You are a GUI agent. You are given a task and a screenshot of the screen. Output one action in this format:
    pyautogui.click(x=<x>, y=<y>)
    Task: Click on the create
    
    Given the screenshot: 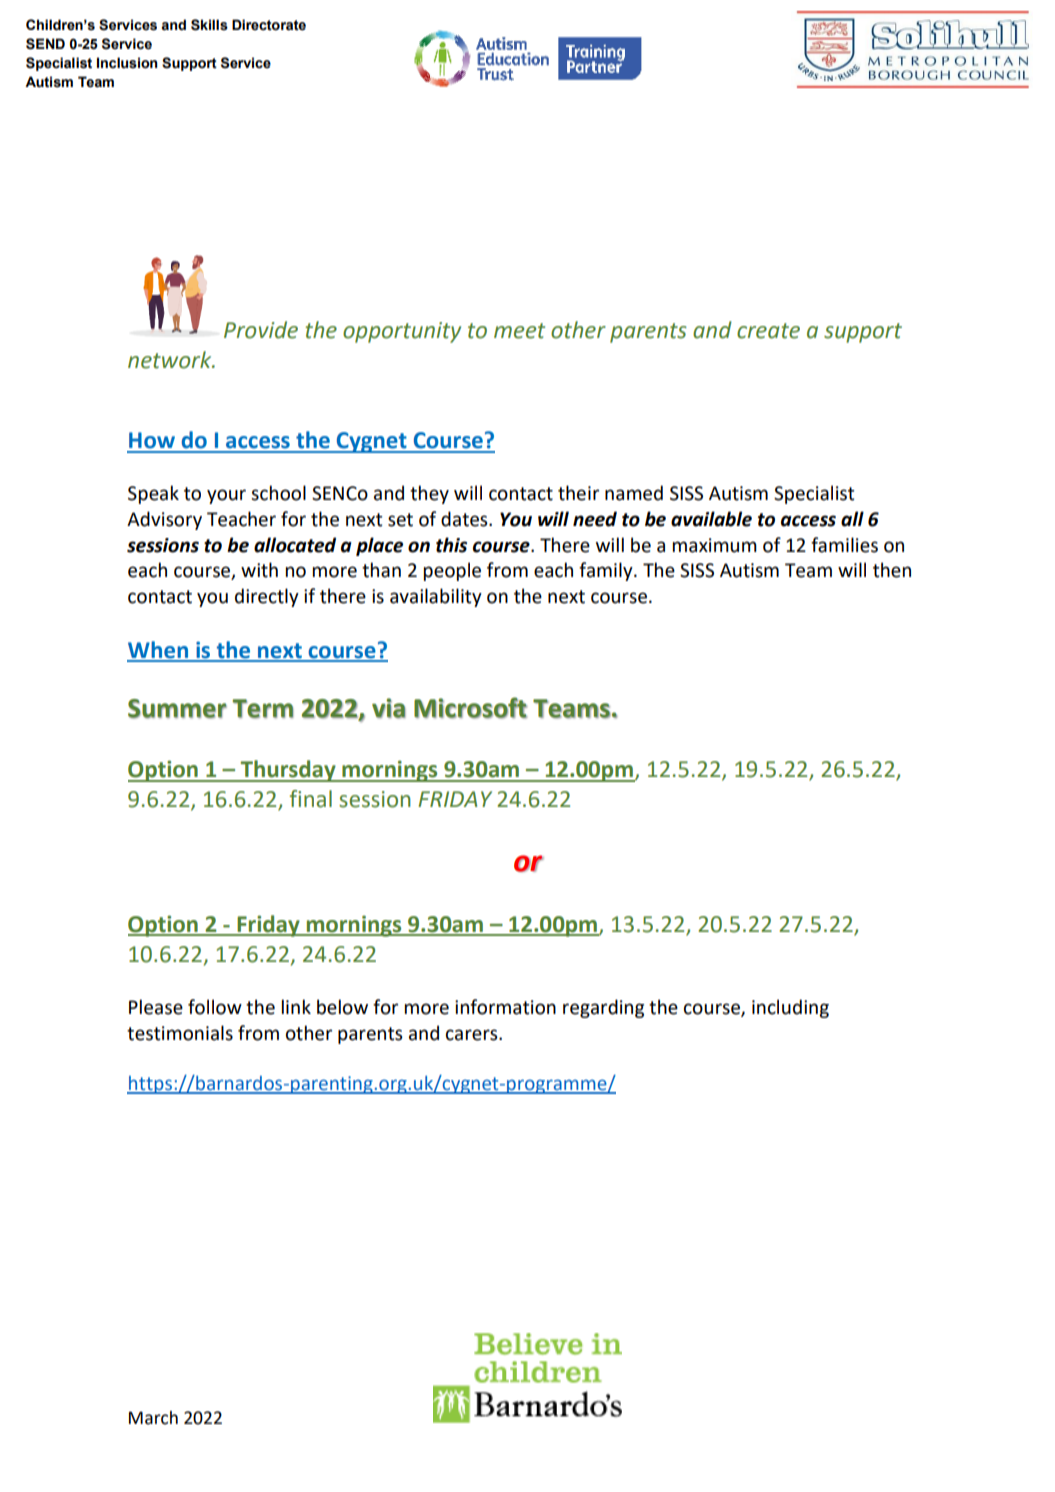 What is the action you would take?
    pyautogui.click(x=768, y=331)
